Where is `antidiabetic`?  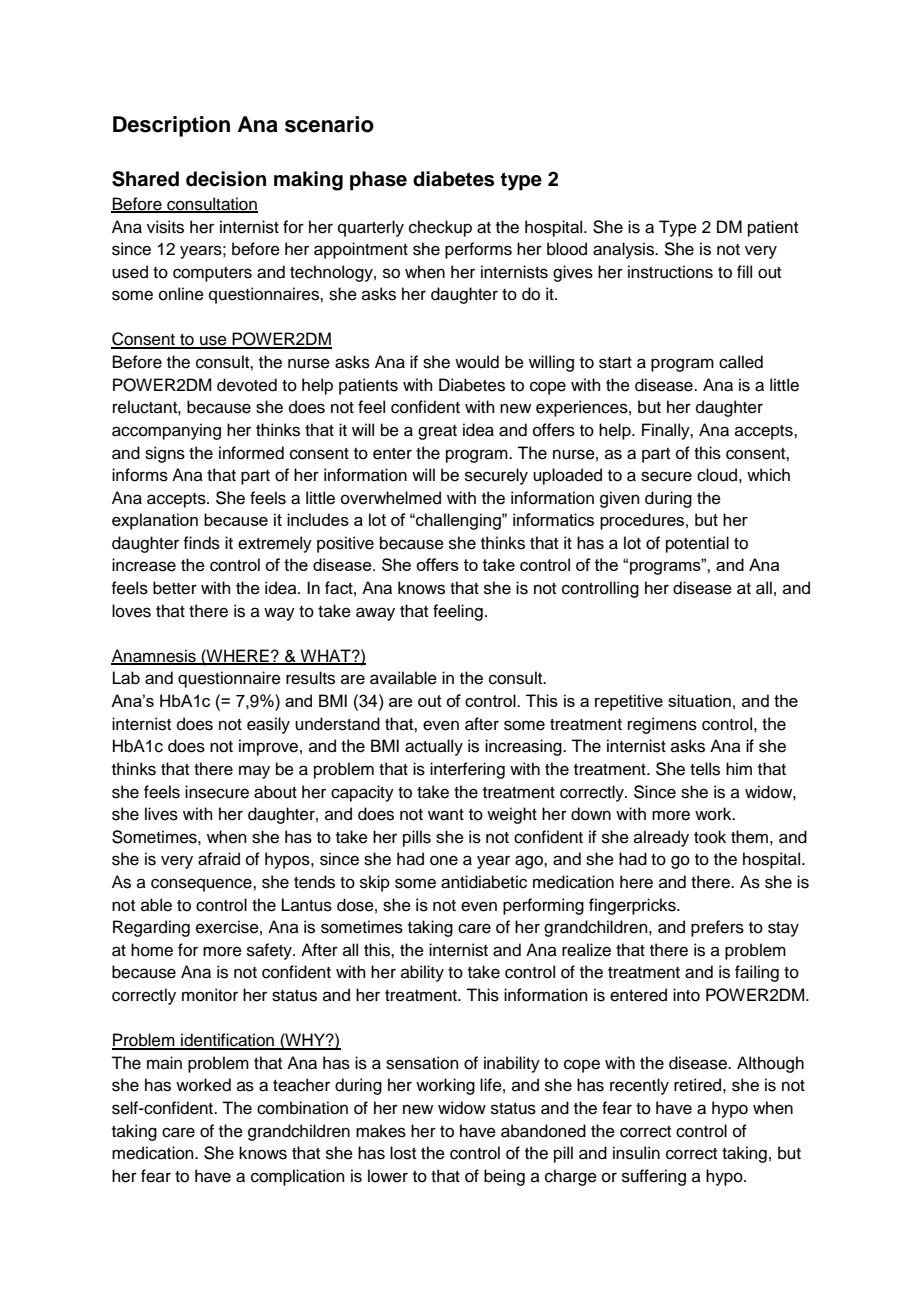
antidiabetic is located at coordinates (484, 882).
